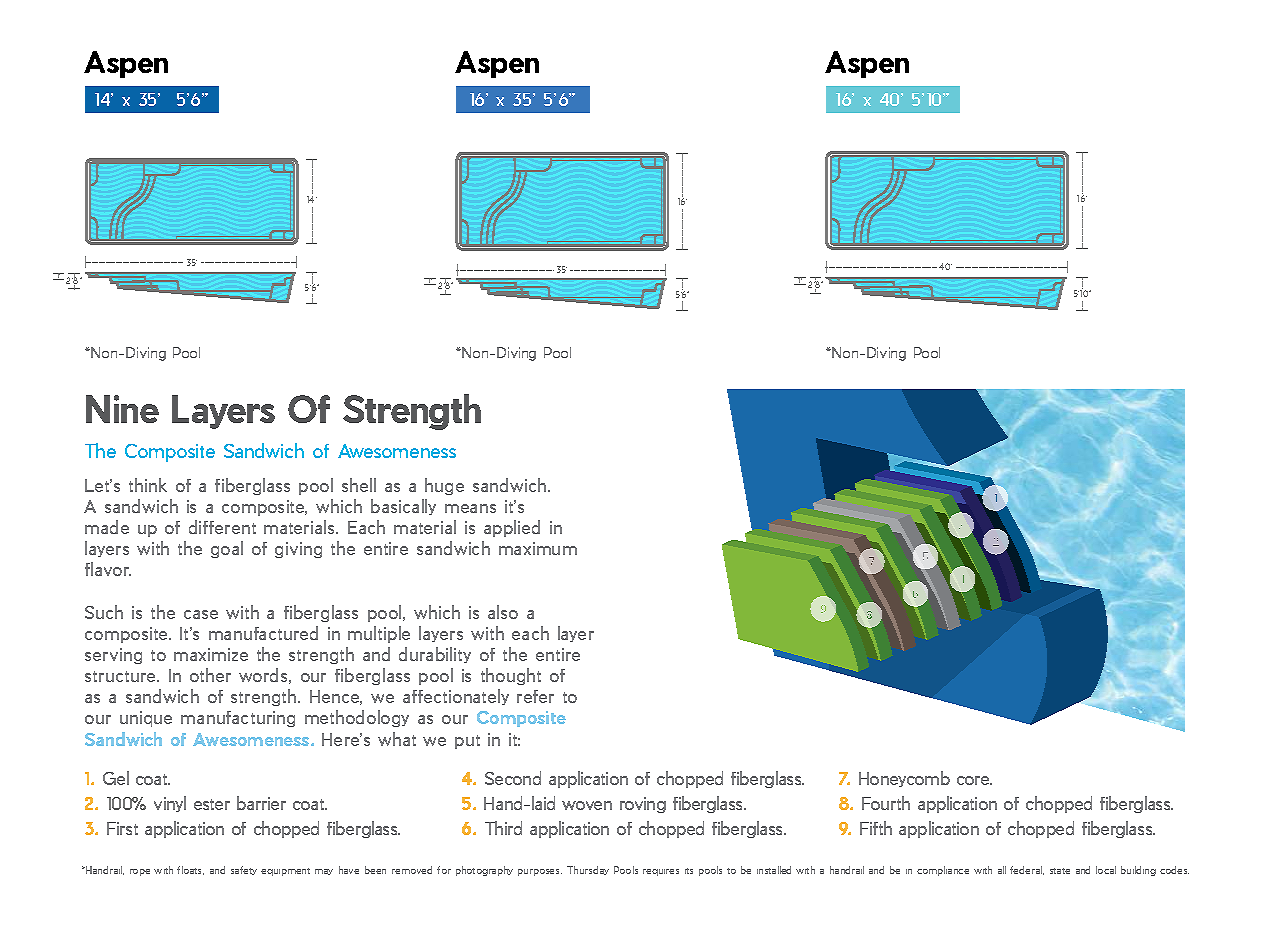 Image resolution: width=1270 pixels, height=952 pixels. I want to click on manufactured, so click(263, 633).
